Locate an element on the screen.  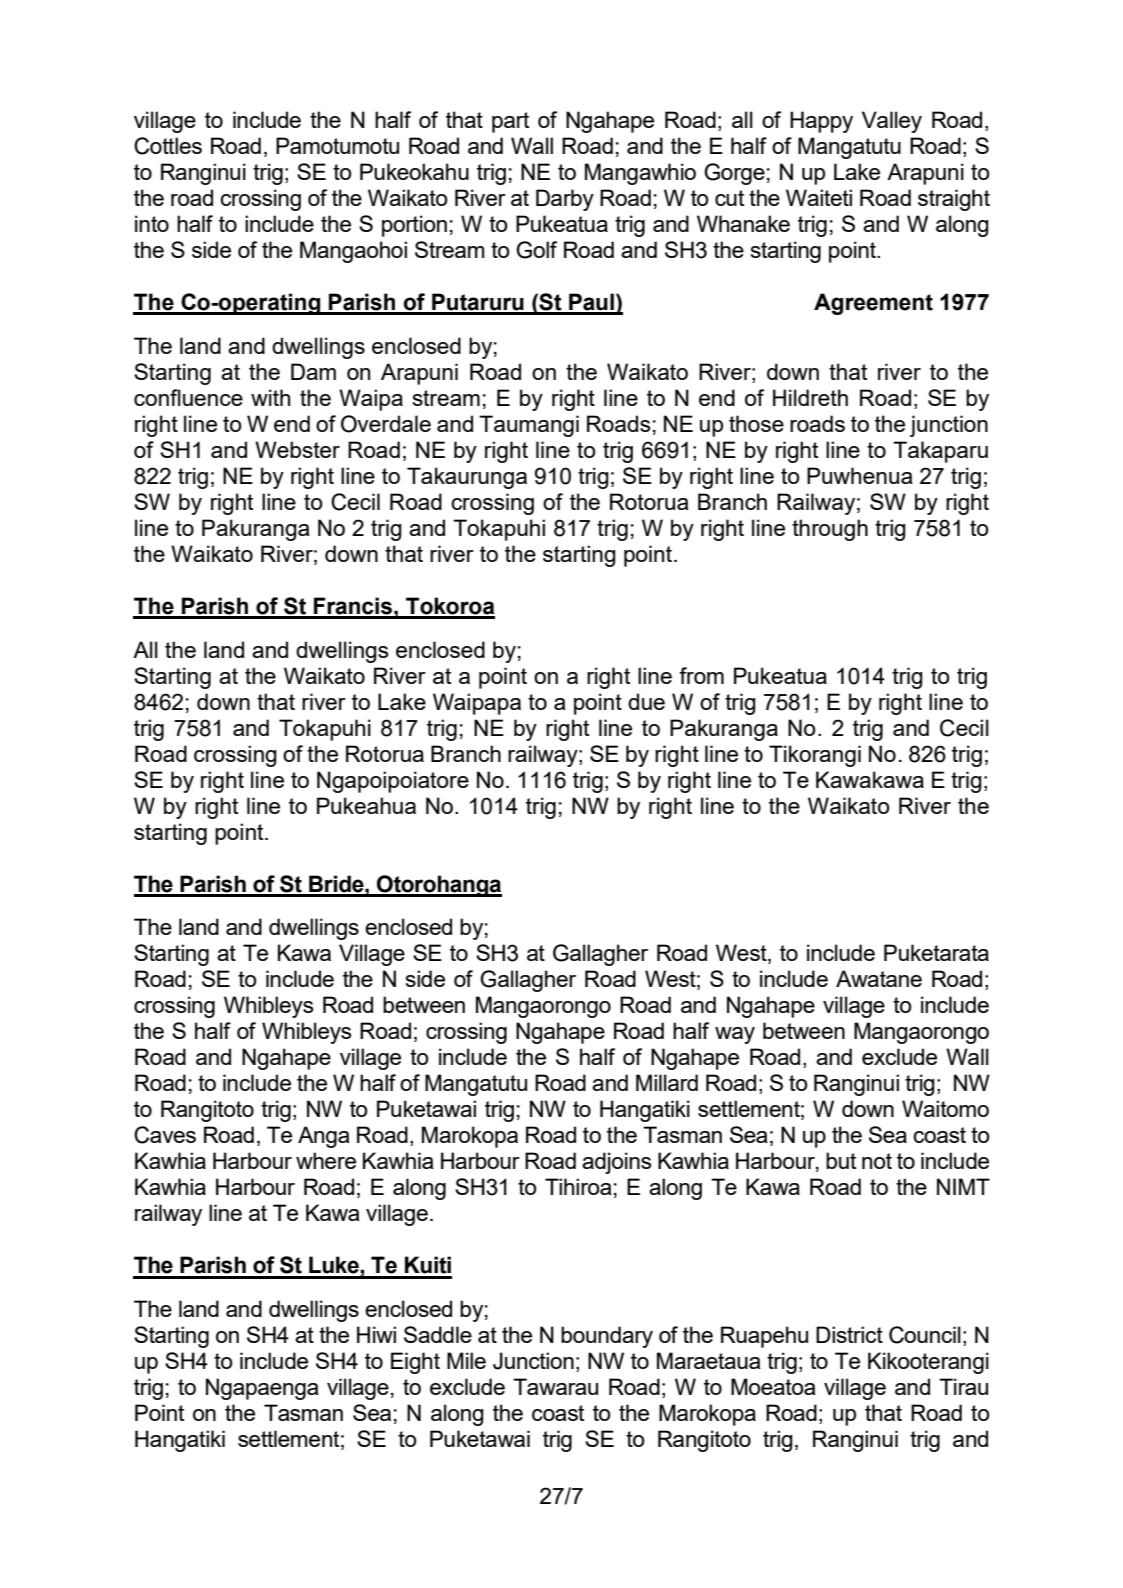
Caves is located at coordinates (165, 1135).
